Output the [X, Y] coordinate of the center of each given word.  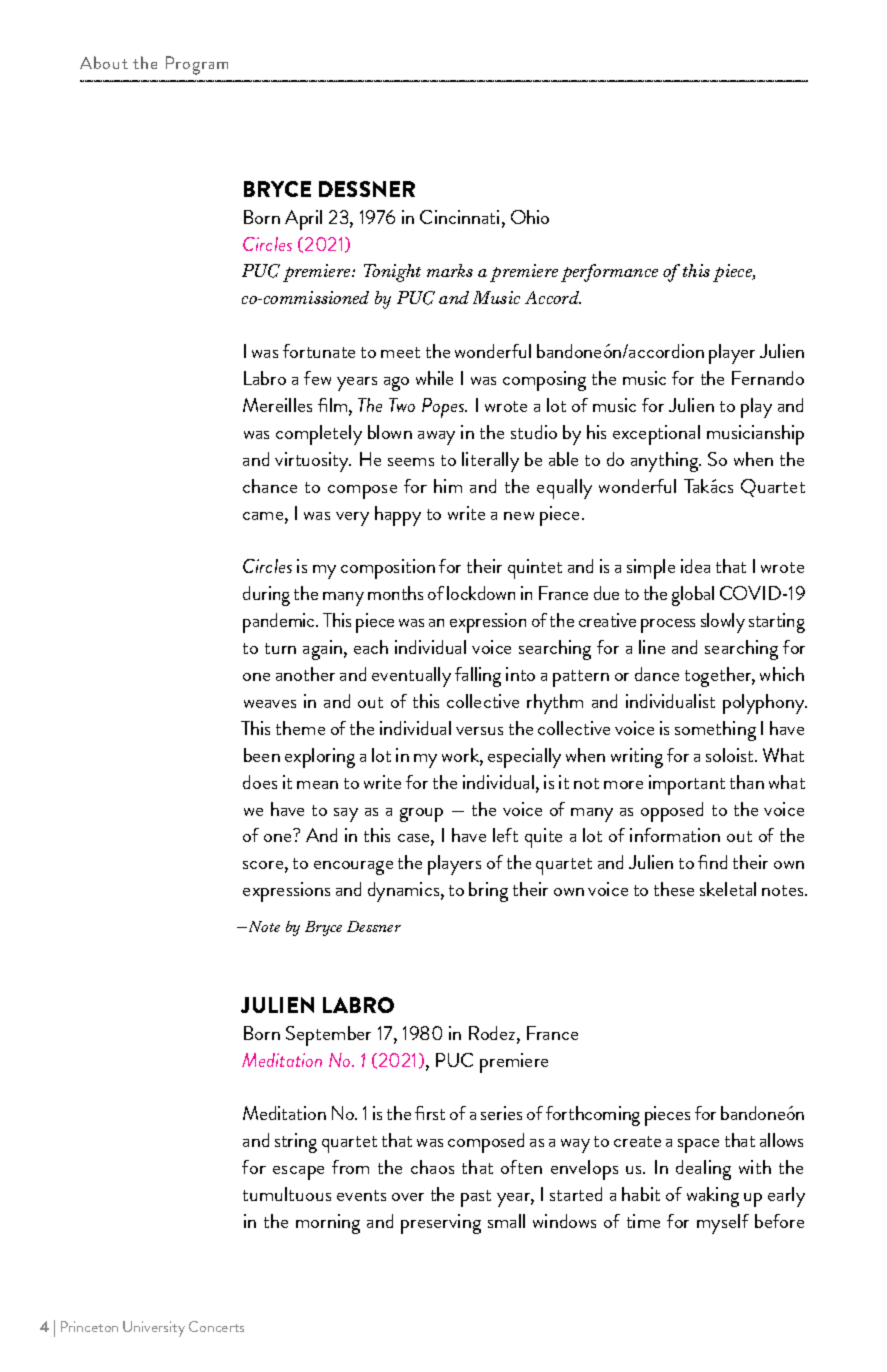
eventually [411, 677]
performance [609, 273]
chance [270, 486]
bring [488, 892]
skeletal [728, 889]
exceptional [656, 435]
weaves [270, 704]
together [720, 677]
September [328, 1036]
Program [197, 65]
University [154, 1329]
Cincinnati [459, 217]
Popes [444, 408]
